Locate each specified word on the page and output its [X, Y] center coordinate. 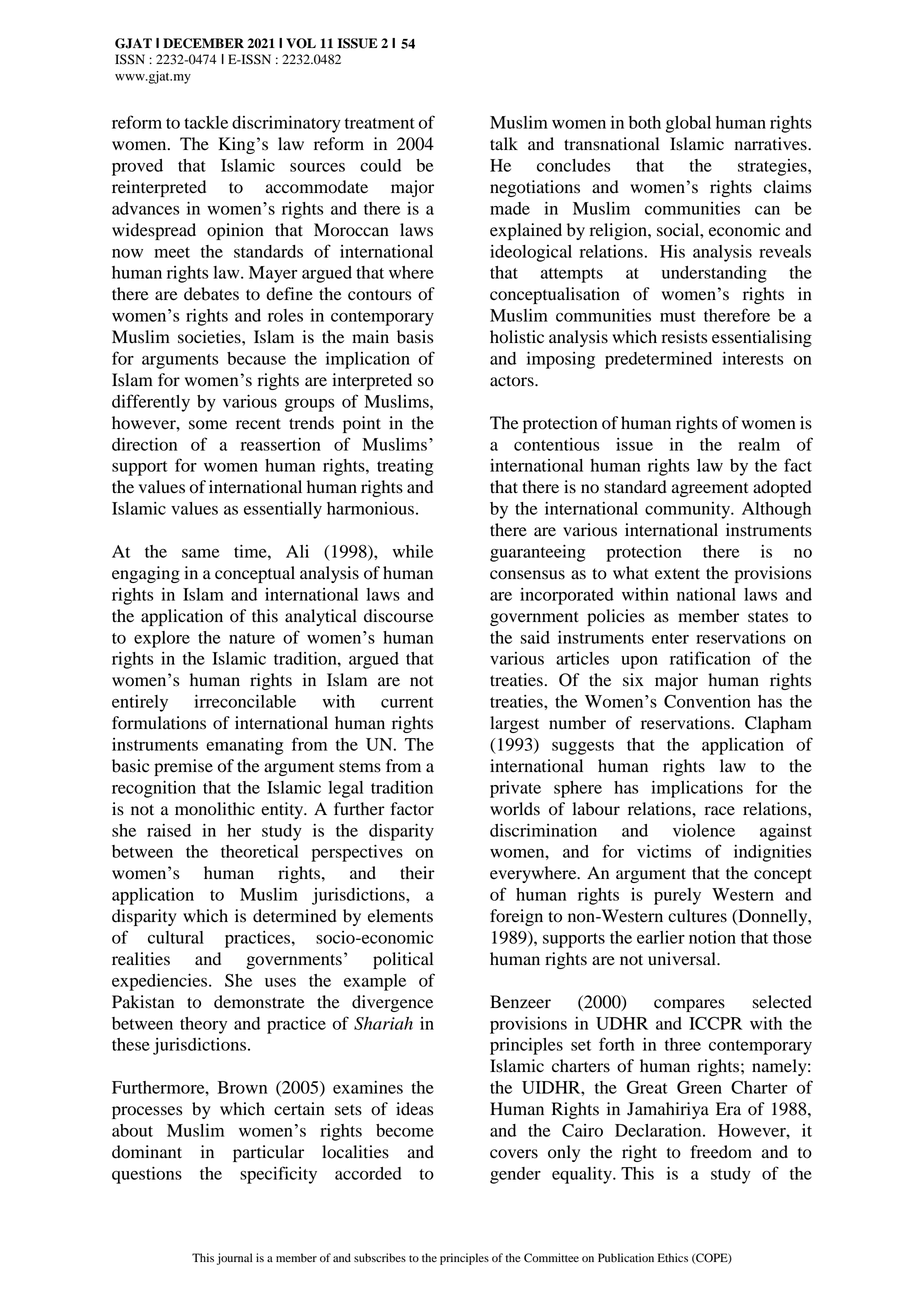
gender [515, 1175]
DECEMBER [203, 43]
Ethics [673, 1257]
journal [234, 1259]
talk [504, 144]
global [688, 124]
